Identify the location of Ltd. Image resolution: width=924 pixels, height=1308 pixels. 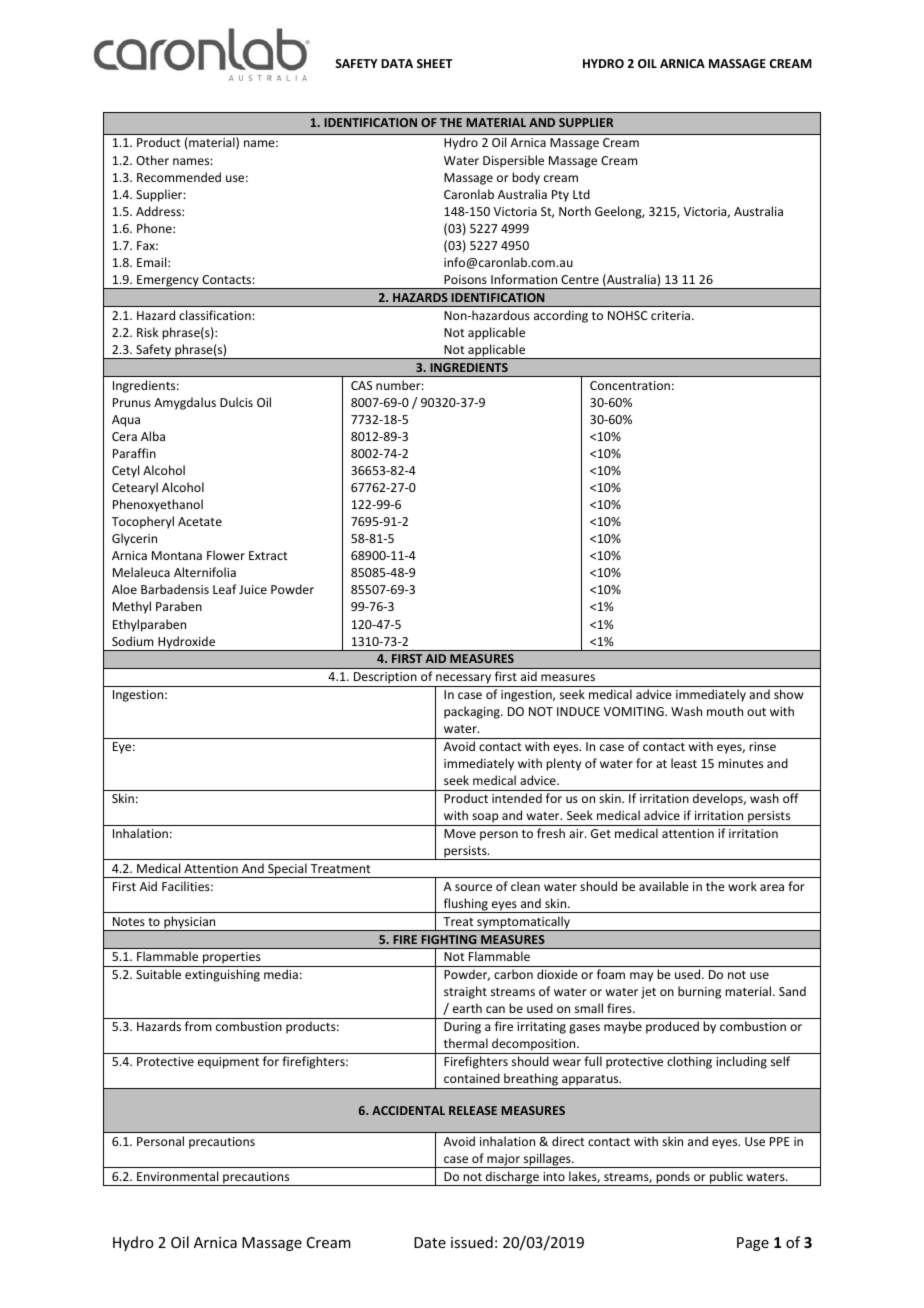
(581, 194).
